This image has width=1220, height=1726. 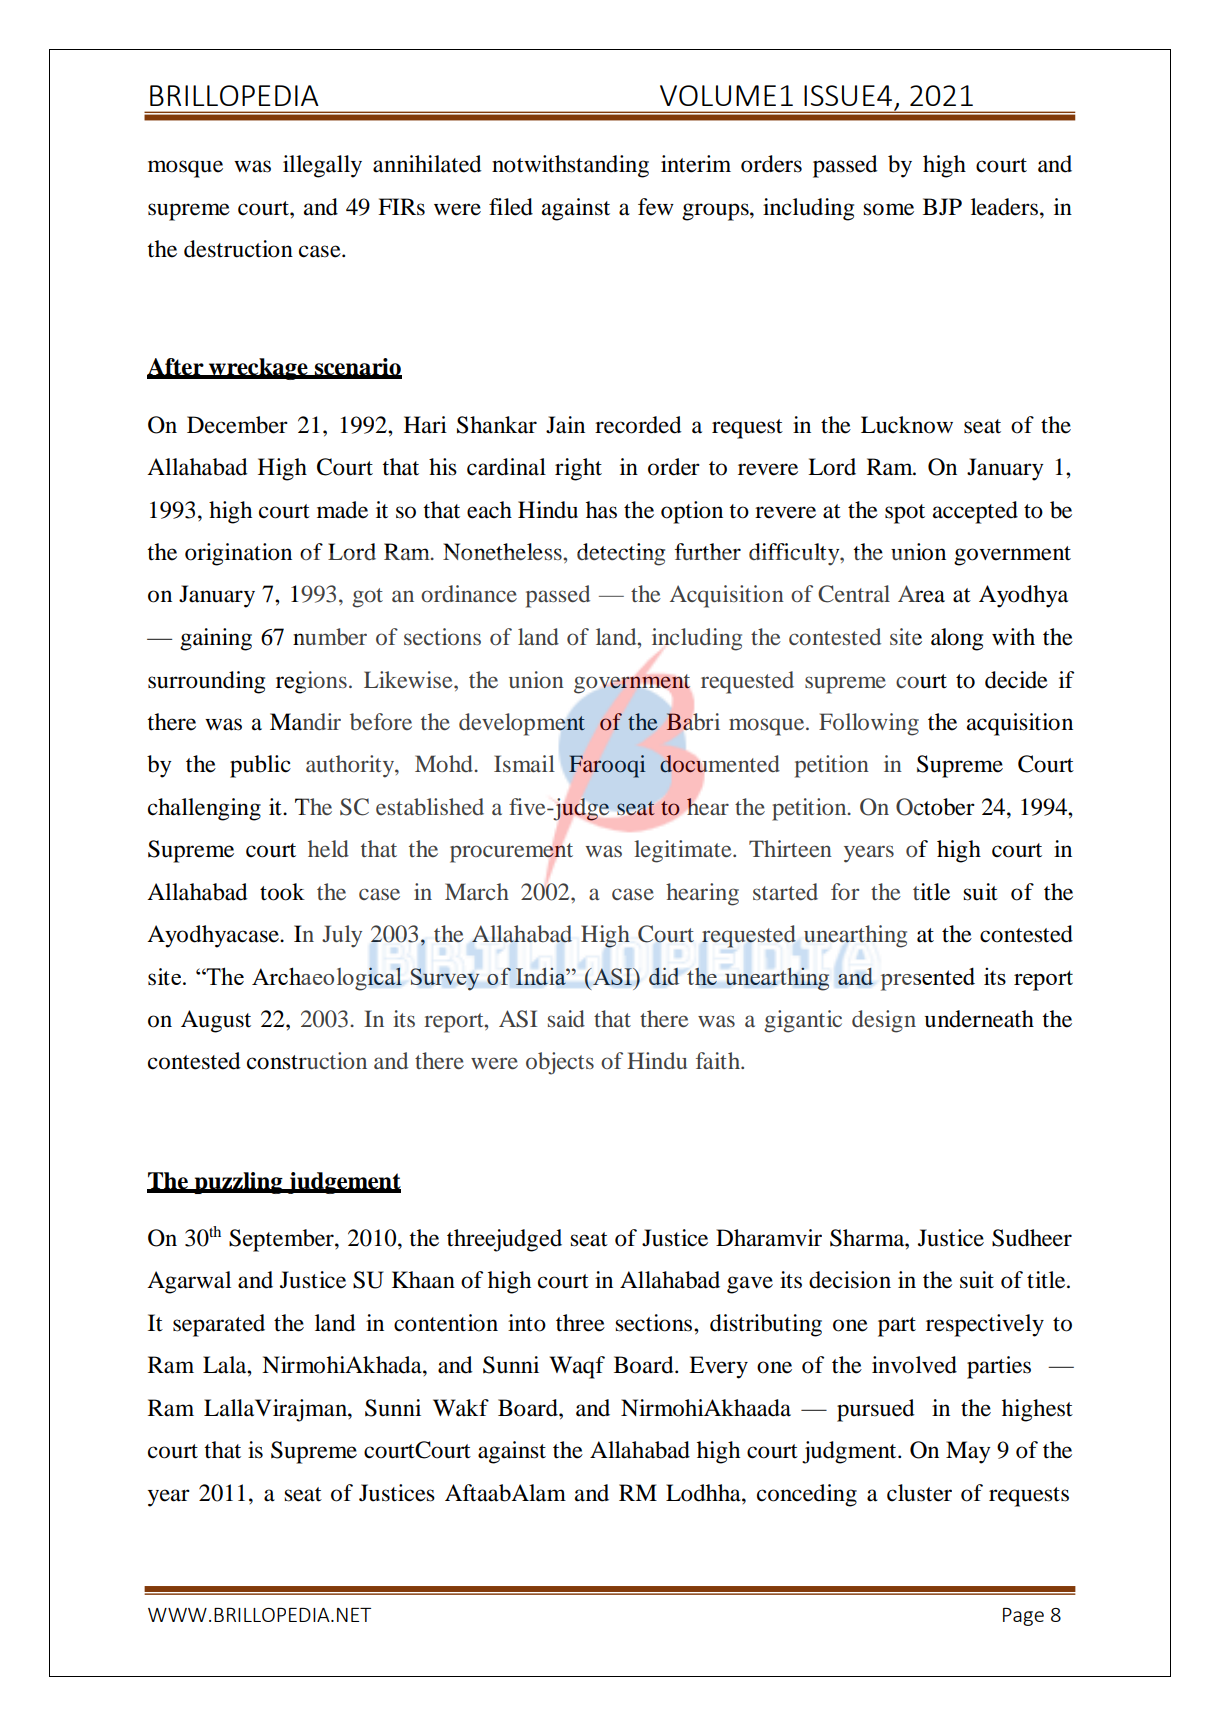 I want to click on few, so click(x=656, y=207).
